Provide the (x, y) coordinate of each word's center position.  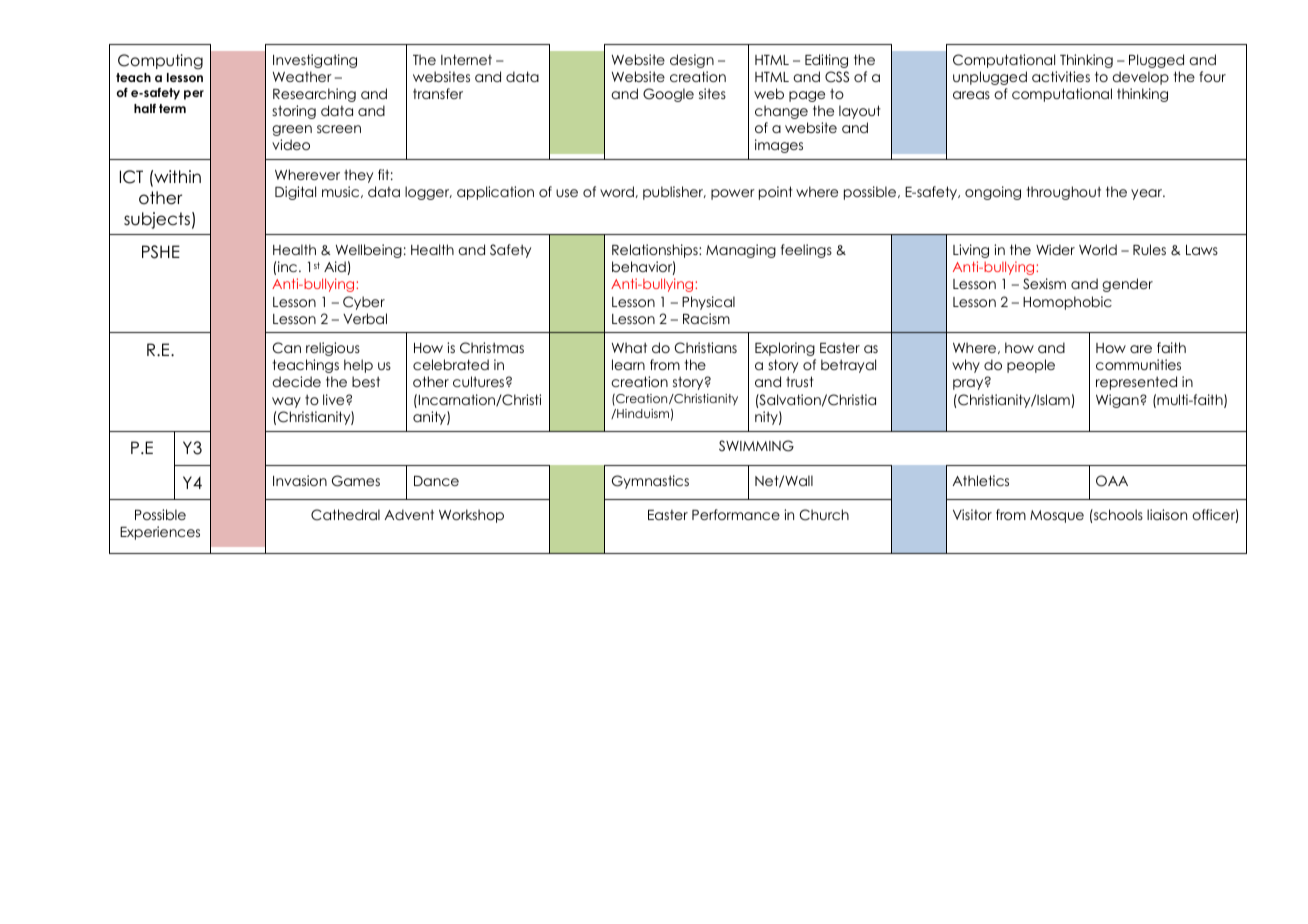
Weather (302, 76)
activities (1061, 76)
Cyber (364, 303)
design (692, 61)
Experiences (160, 533)
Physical (708, 303)
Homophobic (1067, 303)
